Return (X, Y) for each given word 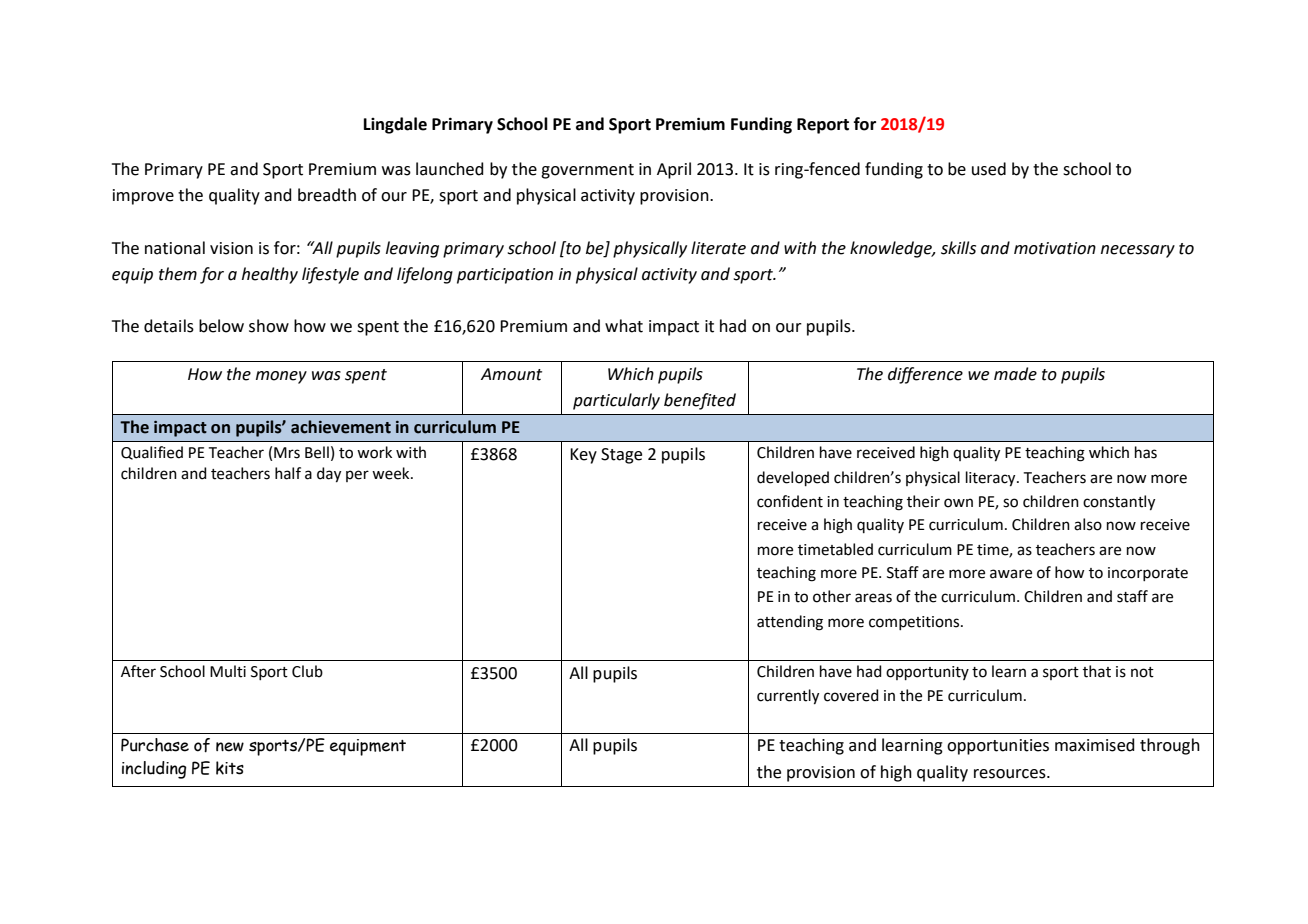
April (674, 170)
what (624, 326)
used (989, 169)
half (288, 473)
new (230, 747)
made (1015, 374)
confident (790, 501)
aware (1011, 574)
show (269, 326)
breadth (327, 195)
